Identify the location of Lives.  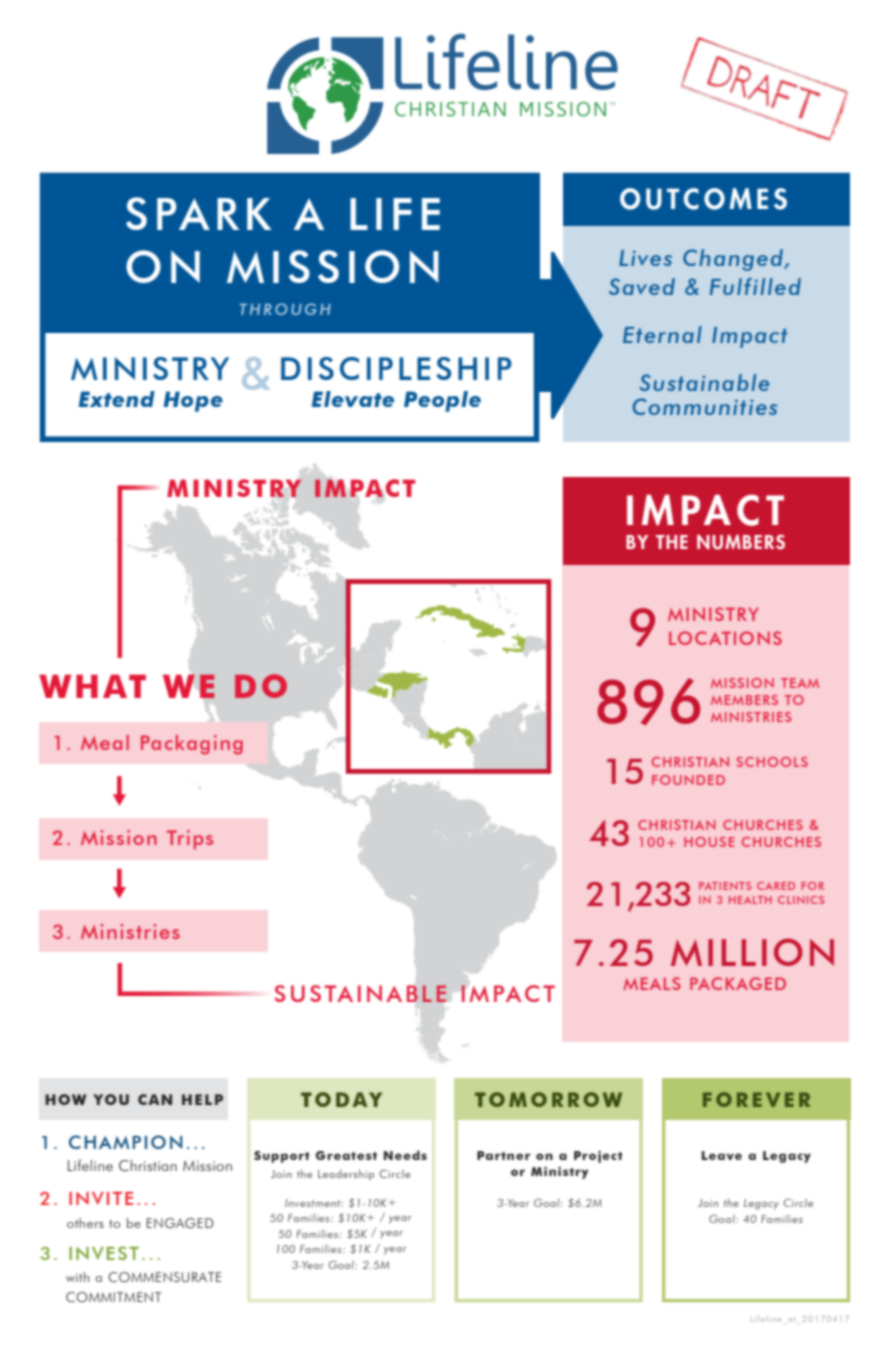
(645, 258).
